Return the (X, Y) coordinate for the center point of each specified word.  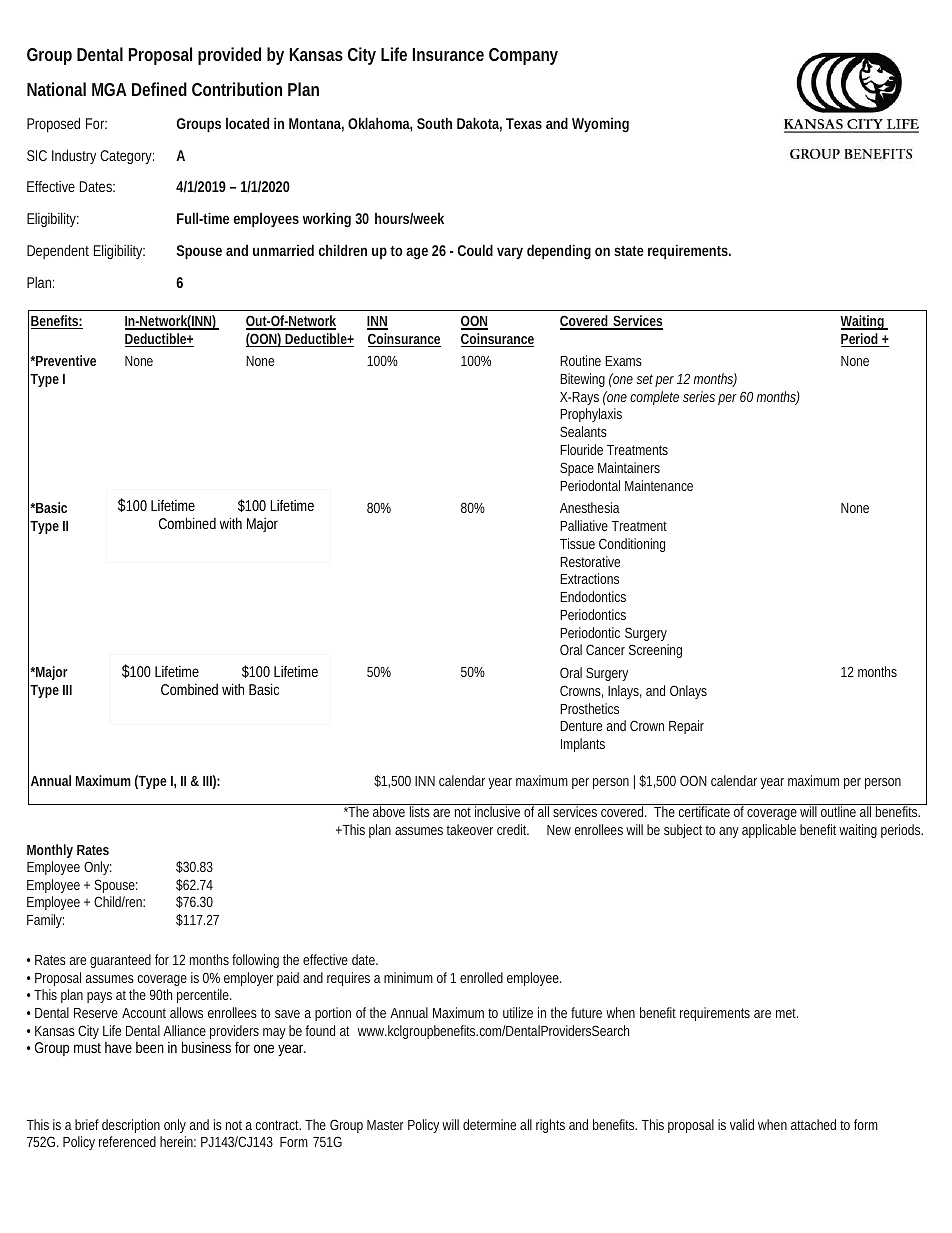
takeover (469, 829)
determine (489, 1124)
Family (44, 921)
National (56, 89)
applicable (769, 831)
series (699, 396)
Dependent (58, 252)
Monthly (50, 851)
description (131, 1126)
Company (523, 56)
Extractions (589, 578)
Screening (655, 651)
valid (742, 1124)
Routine (580, 360)
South (434, 123)
